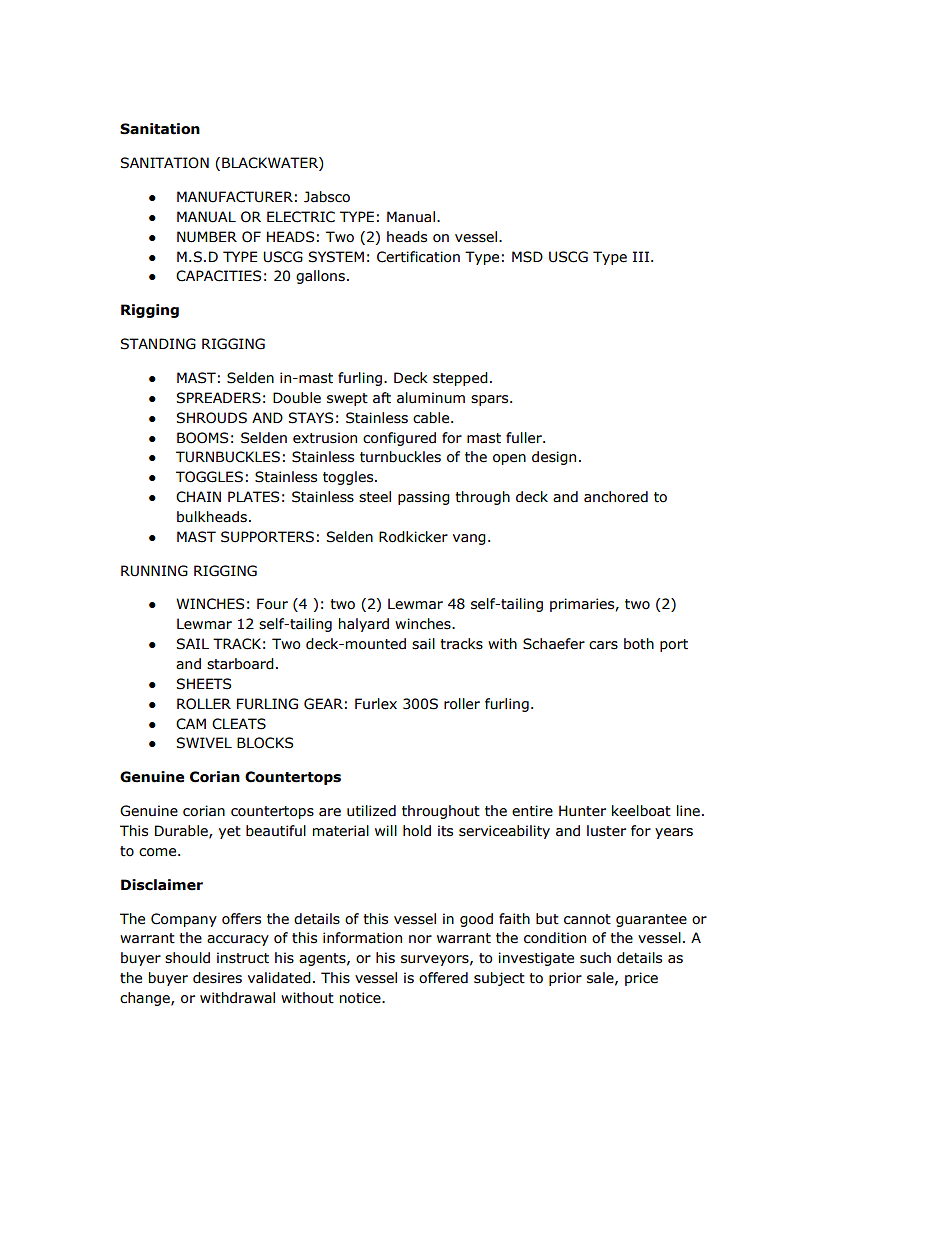 This document has width=952, height=1233. I want to click on III, so click(641, 256).
